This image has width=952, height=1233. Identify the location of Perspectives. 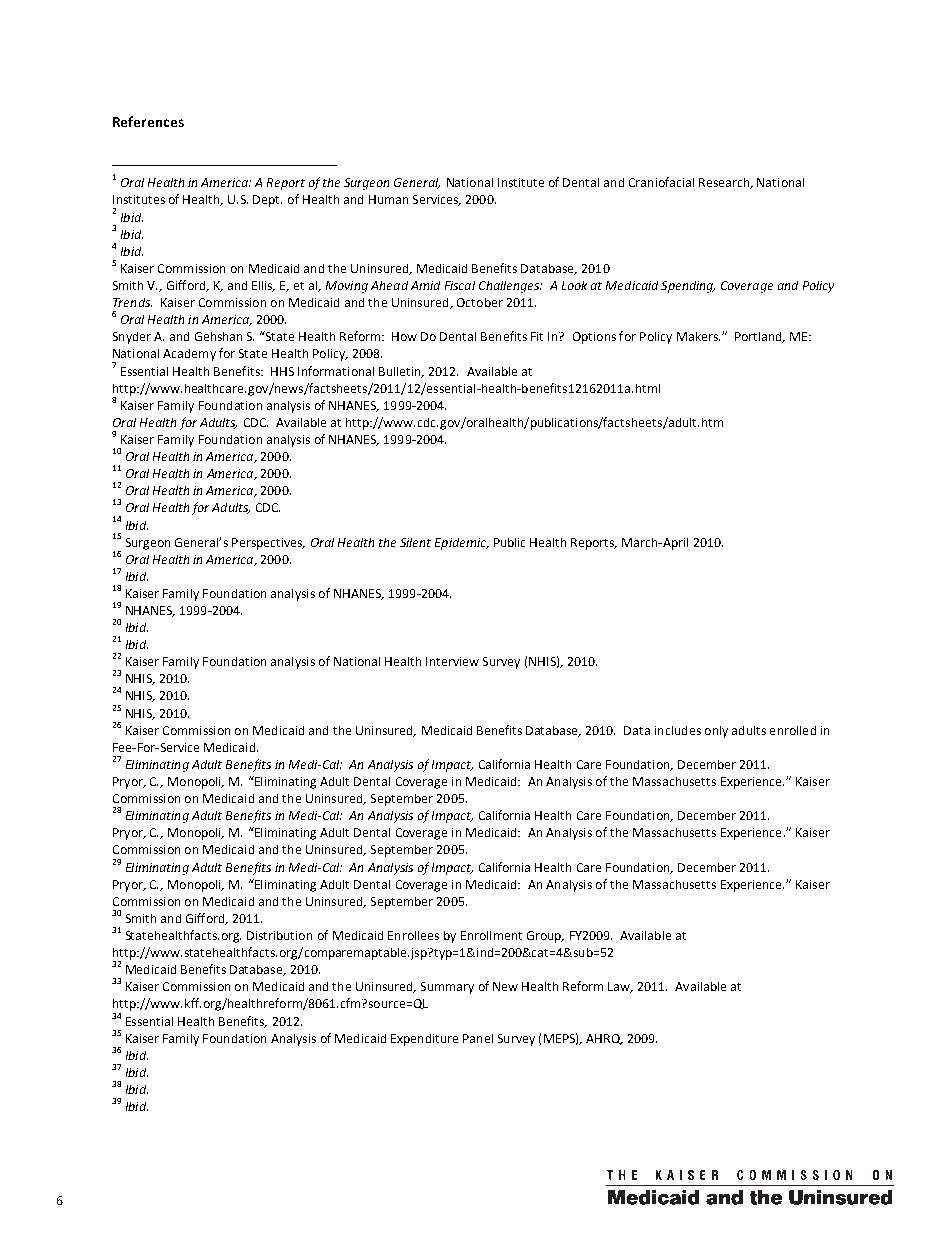
(268, 544).
